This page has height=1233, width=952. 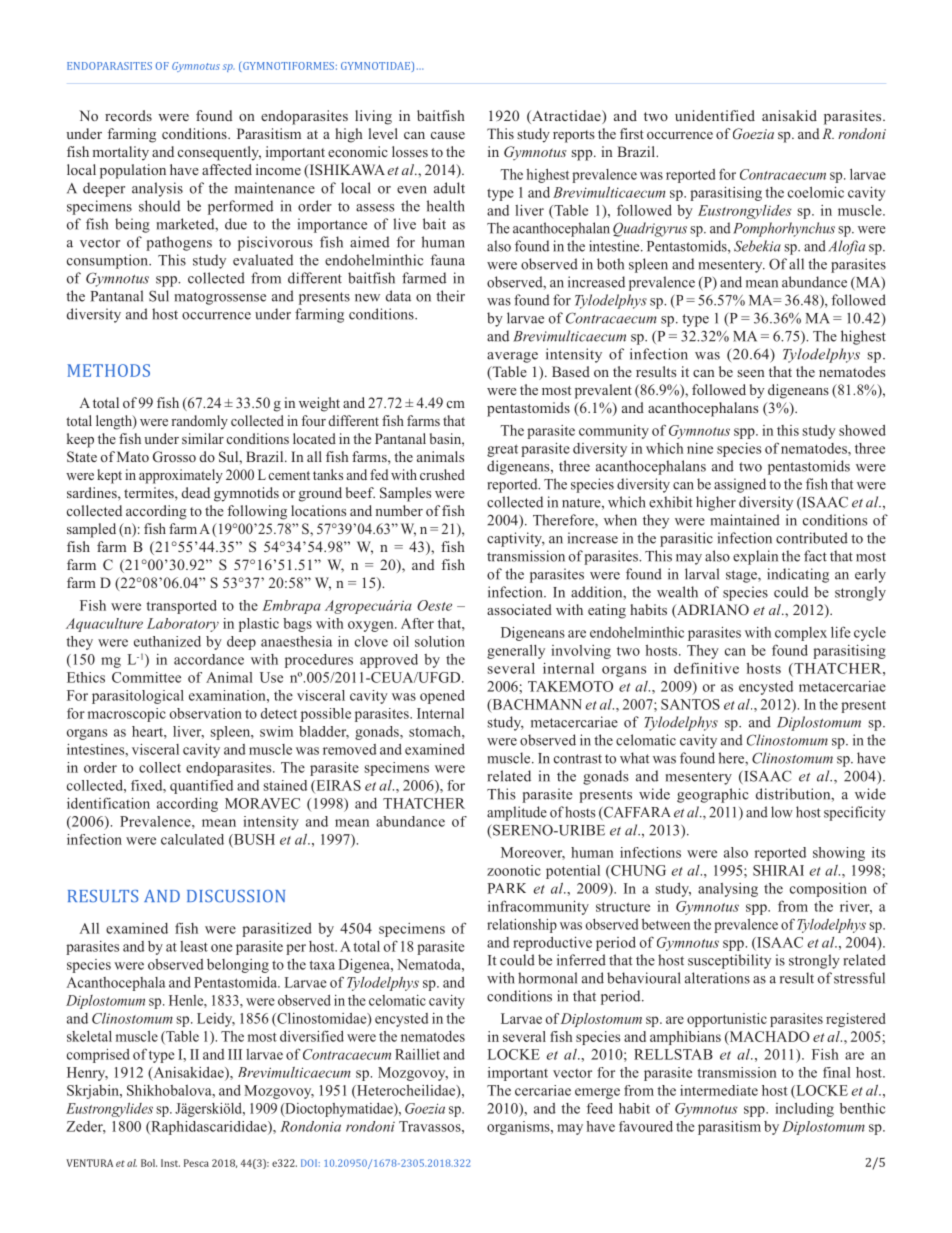 I want to click on including, so click(x=804, y=1110).
